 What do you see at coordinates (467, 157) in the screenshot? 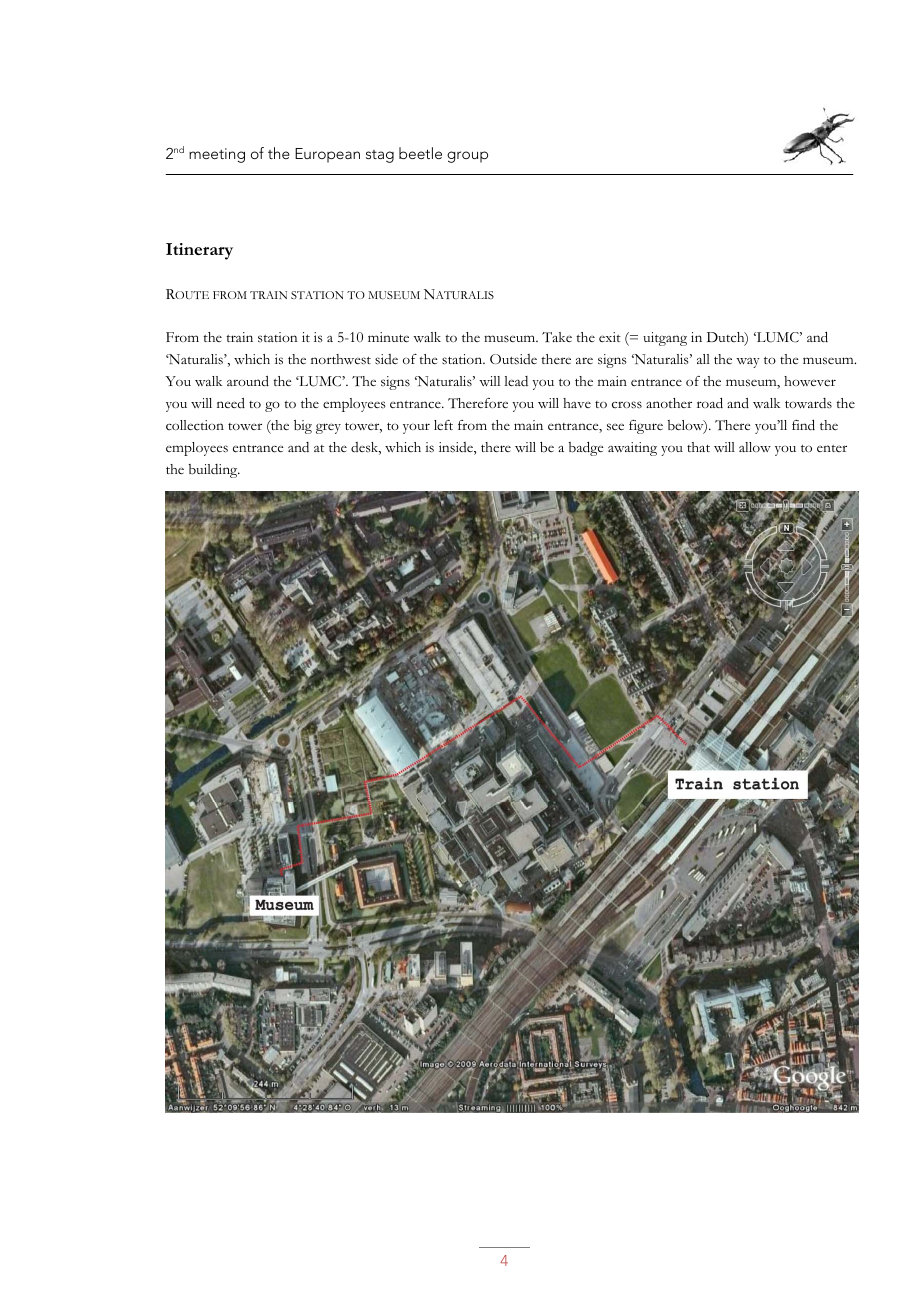
I see `group` at bounding box center [467, 157].
